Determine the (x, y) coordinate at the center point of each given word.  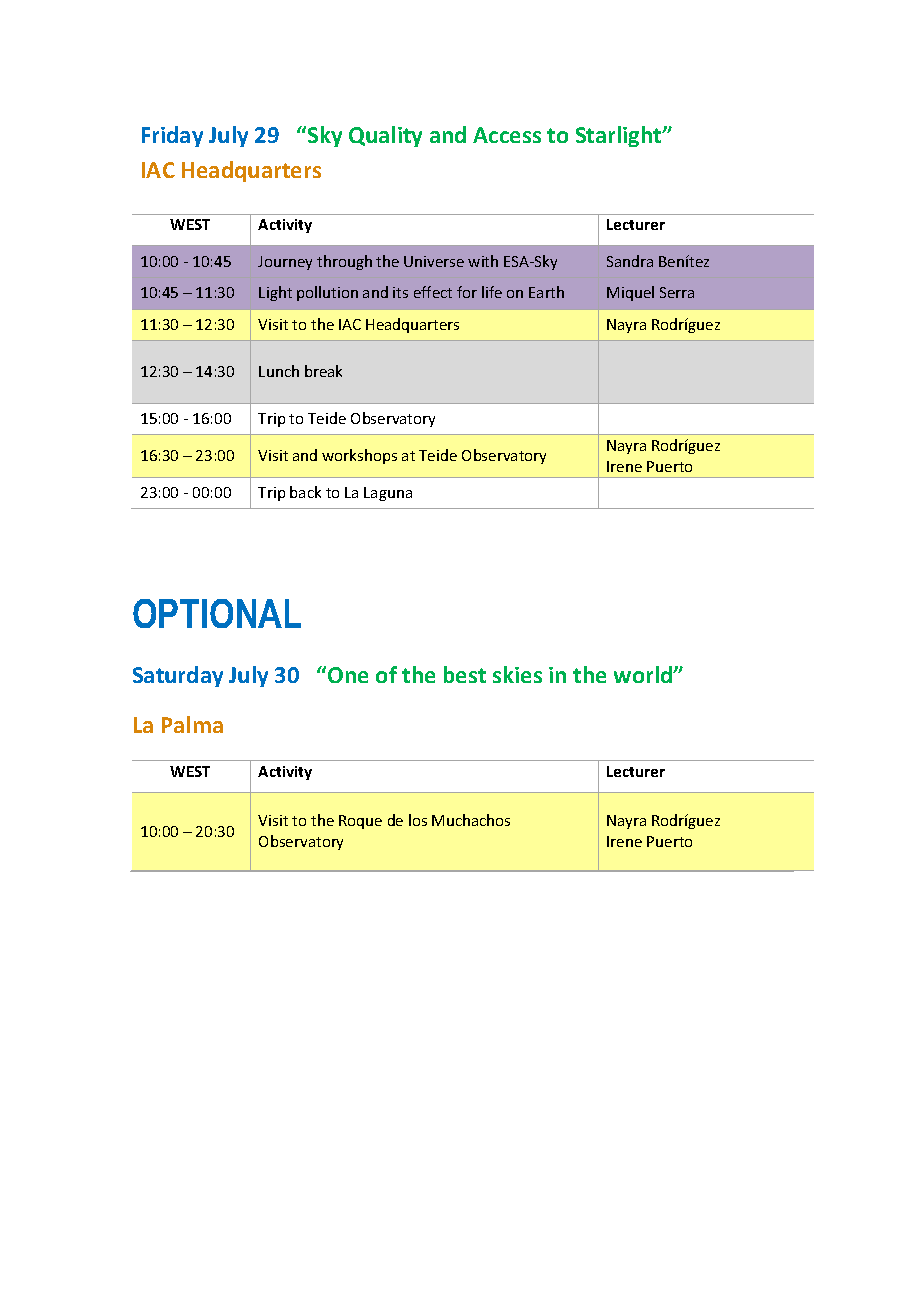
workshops (359, 456)
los (418, 820)
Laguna (388, 494)
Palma (192, 724)
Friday (172, 136)
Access (507, 135)
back (305, 492)
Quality (385, 136)
